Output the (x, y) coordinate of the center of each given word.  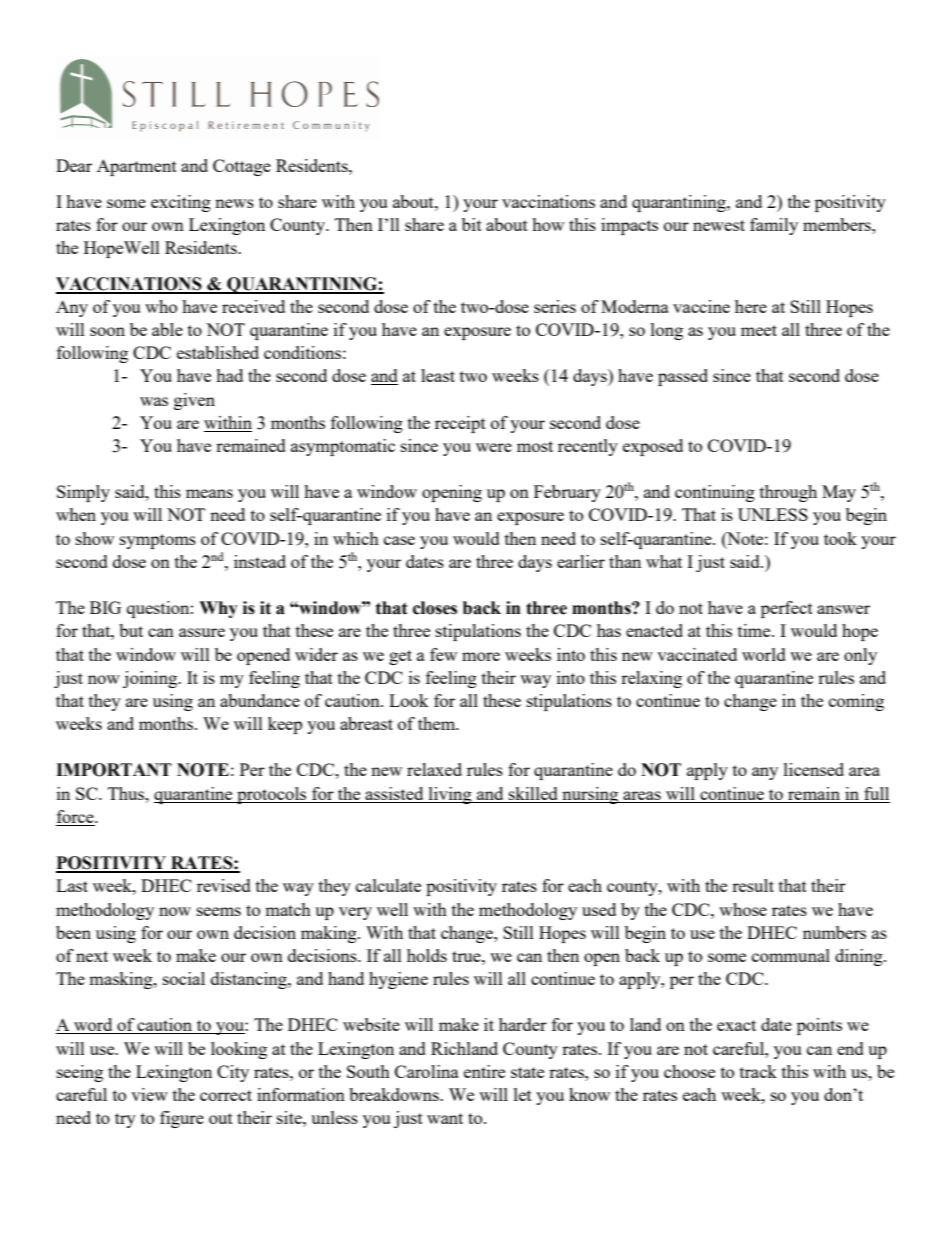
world (764, 654)
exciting (181, 203)
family (774, 226)
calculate (388, 885)
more (481, 656)
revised (224, 885)
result (753, 885)
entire (484, 1071)
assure (202, 632)
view (149, 1094)
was (154, 401)
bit (472, 224)
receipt (460, 424)
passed (683, 377)
